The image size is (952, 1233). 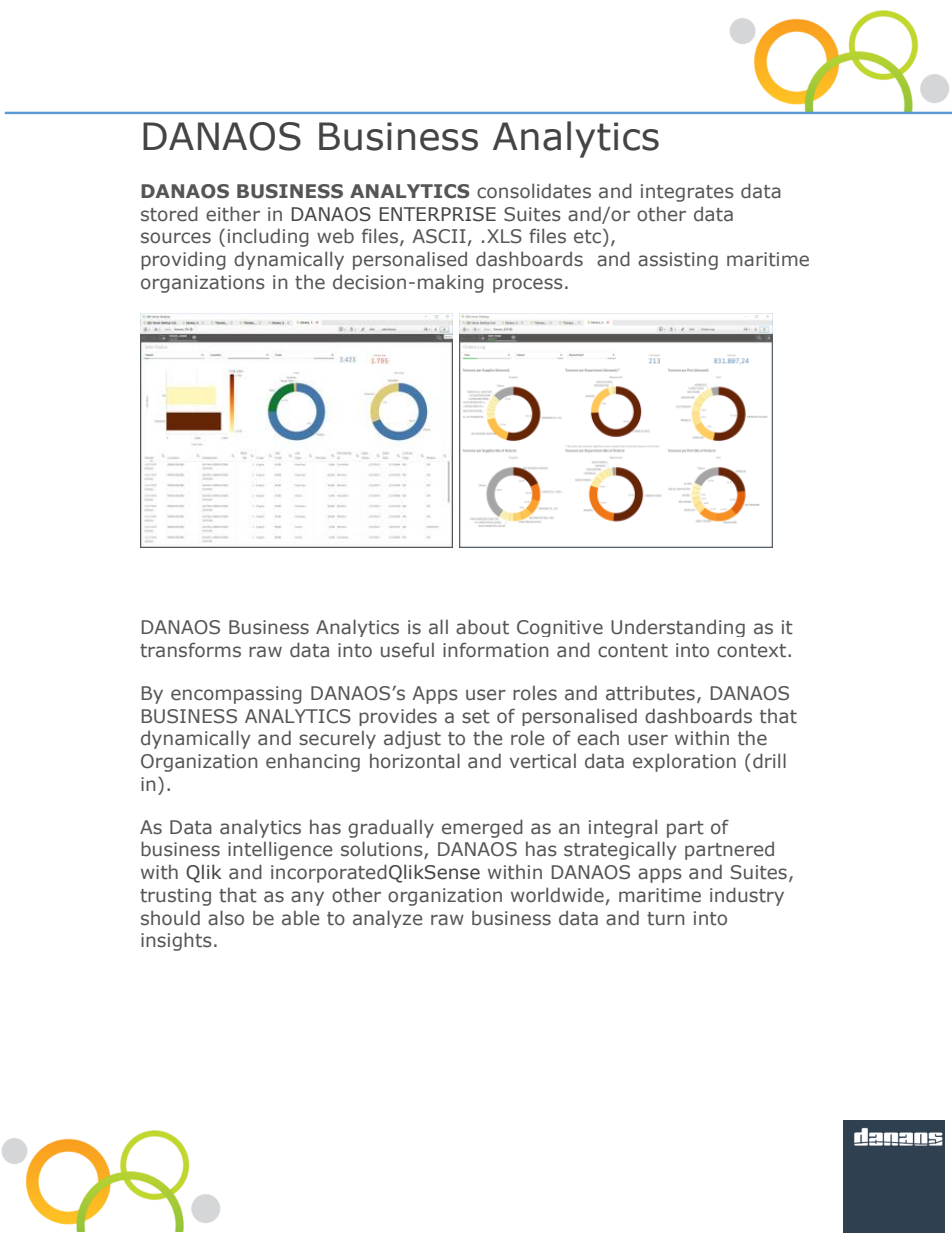 I want to click on integrates, so click(x=687, y=193).
